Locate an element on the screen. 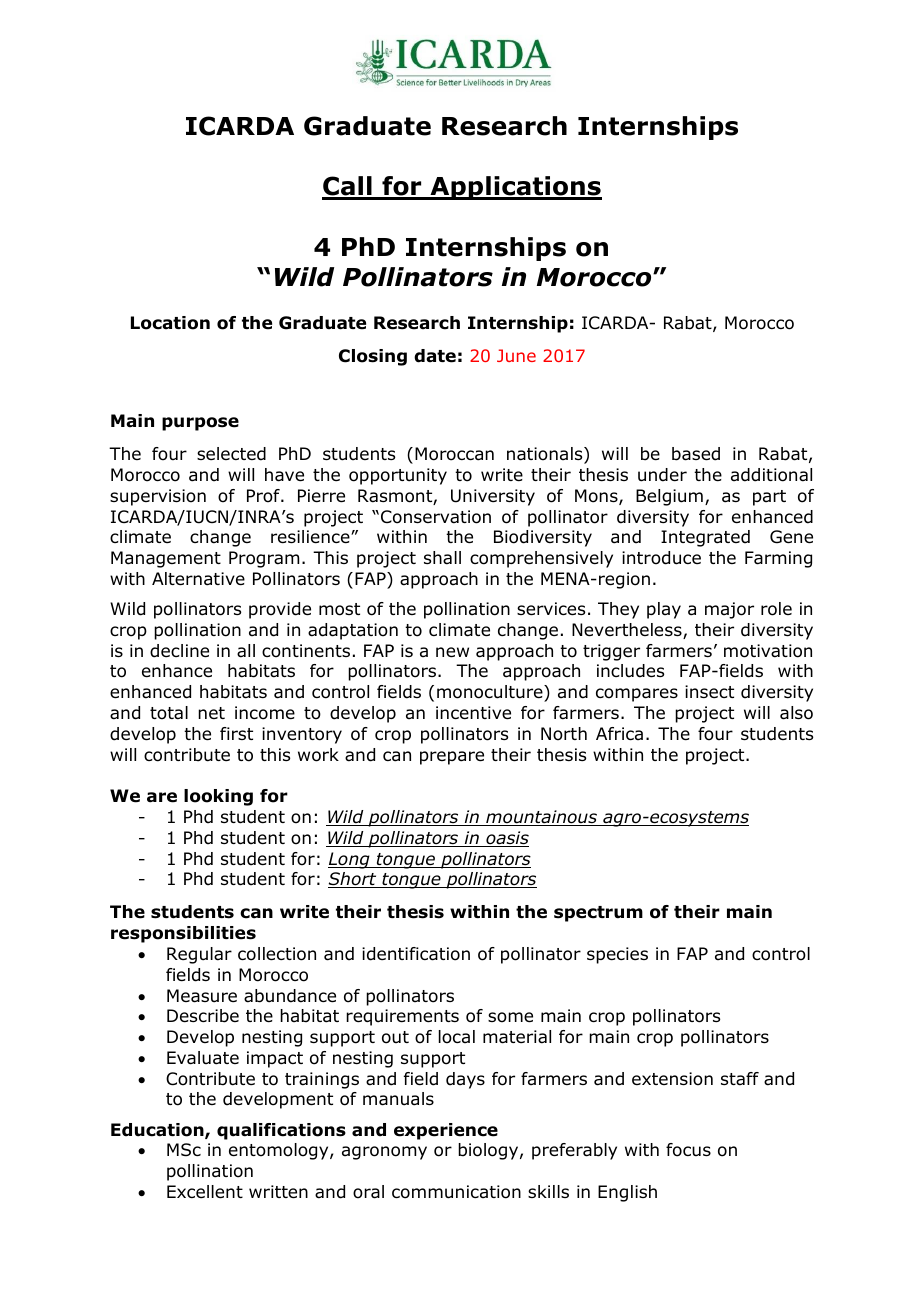 The width and height of the screenshot is (924, 1308). monoculture is located at coordinates (491, 692).
